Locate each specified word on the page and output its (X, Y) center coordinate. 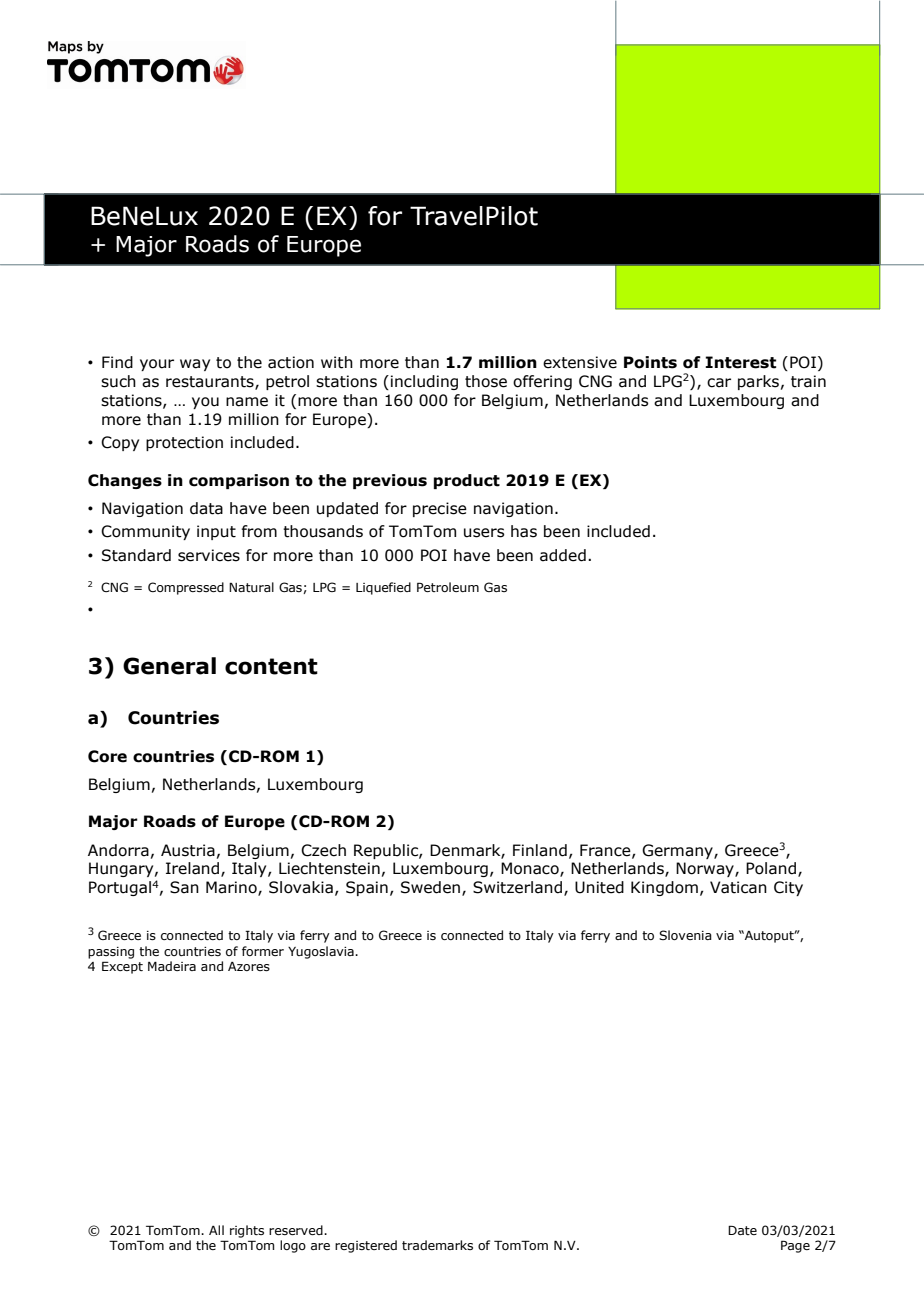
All (216, 1230)
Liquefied (383, 588)
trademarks (437, 1245)
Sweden (430, 887)
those (486, 381)
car (719, 383)
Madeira (172, 966)
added (563, 555)
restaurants (211, 383)
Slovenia (685, 935)
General (169, 666)
